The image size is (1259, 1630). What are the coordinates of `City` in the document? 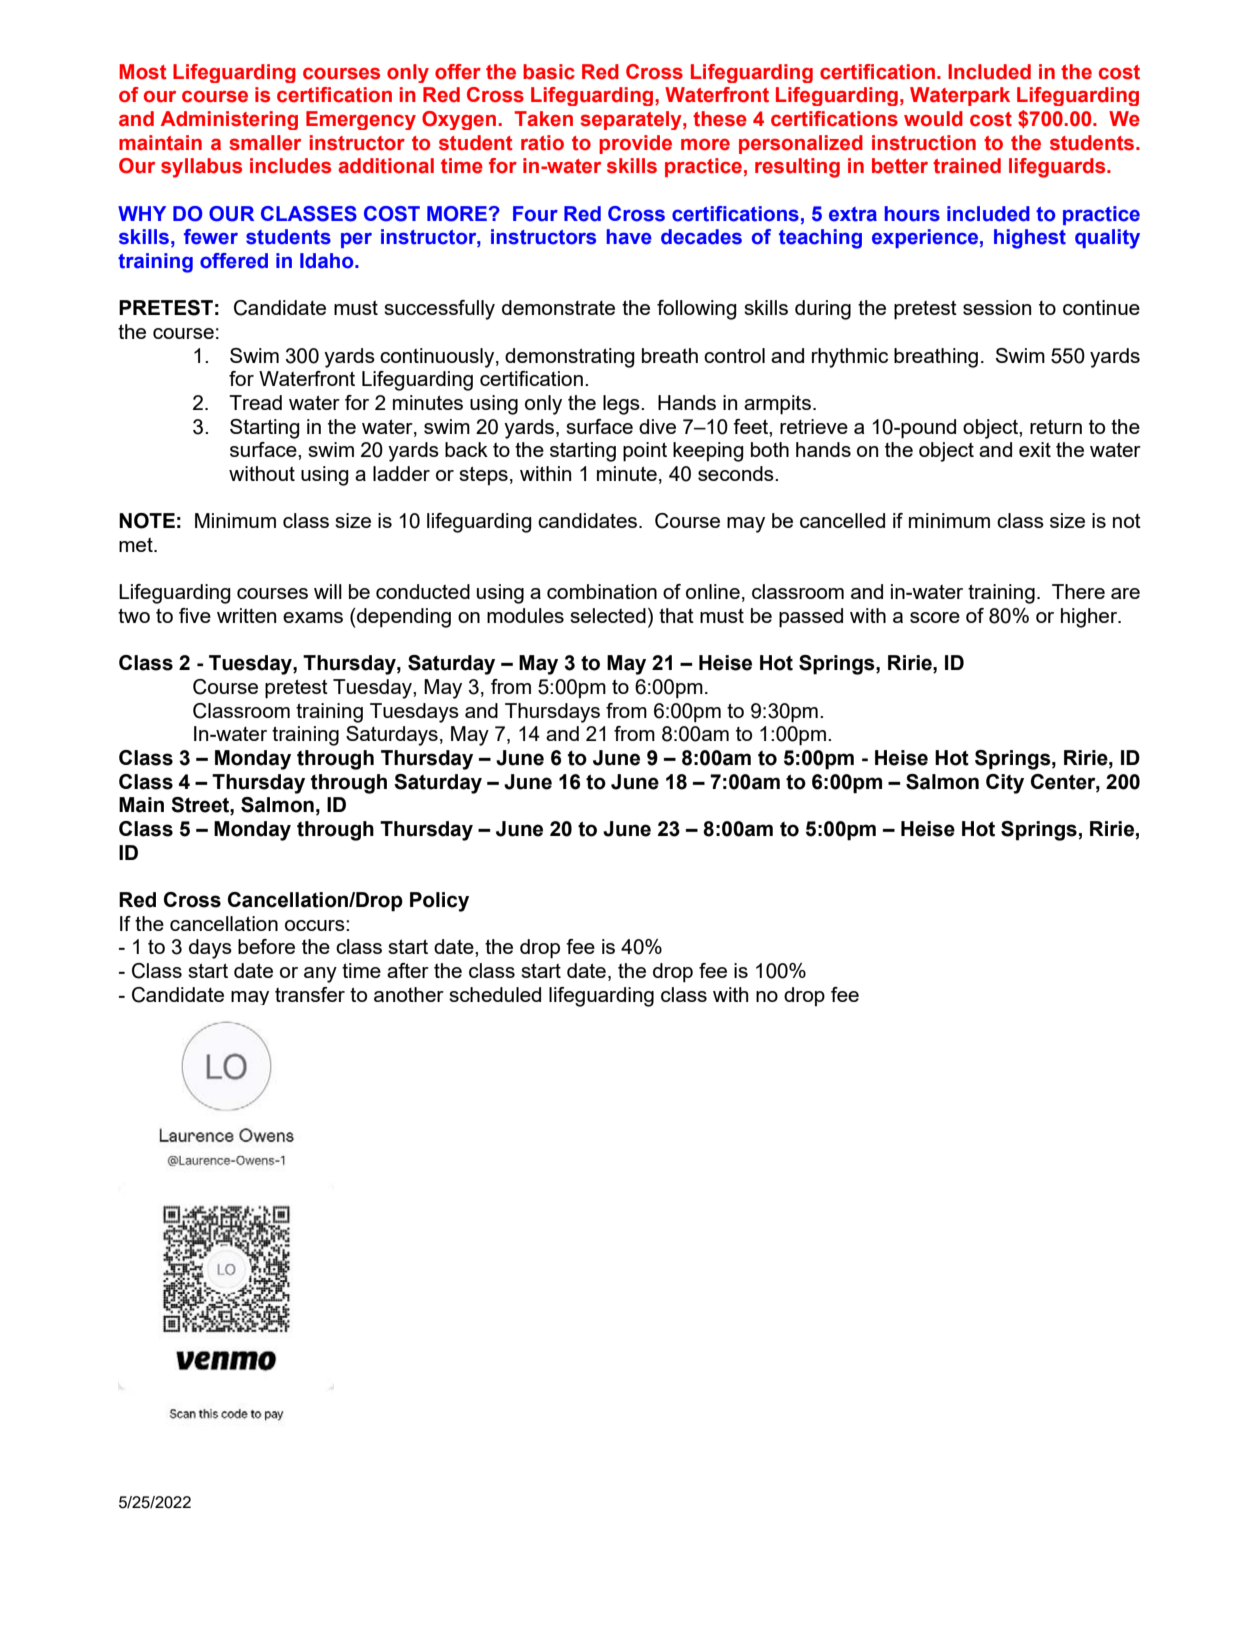 It's located at (1005, 784).
